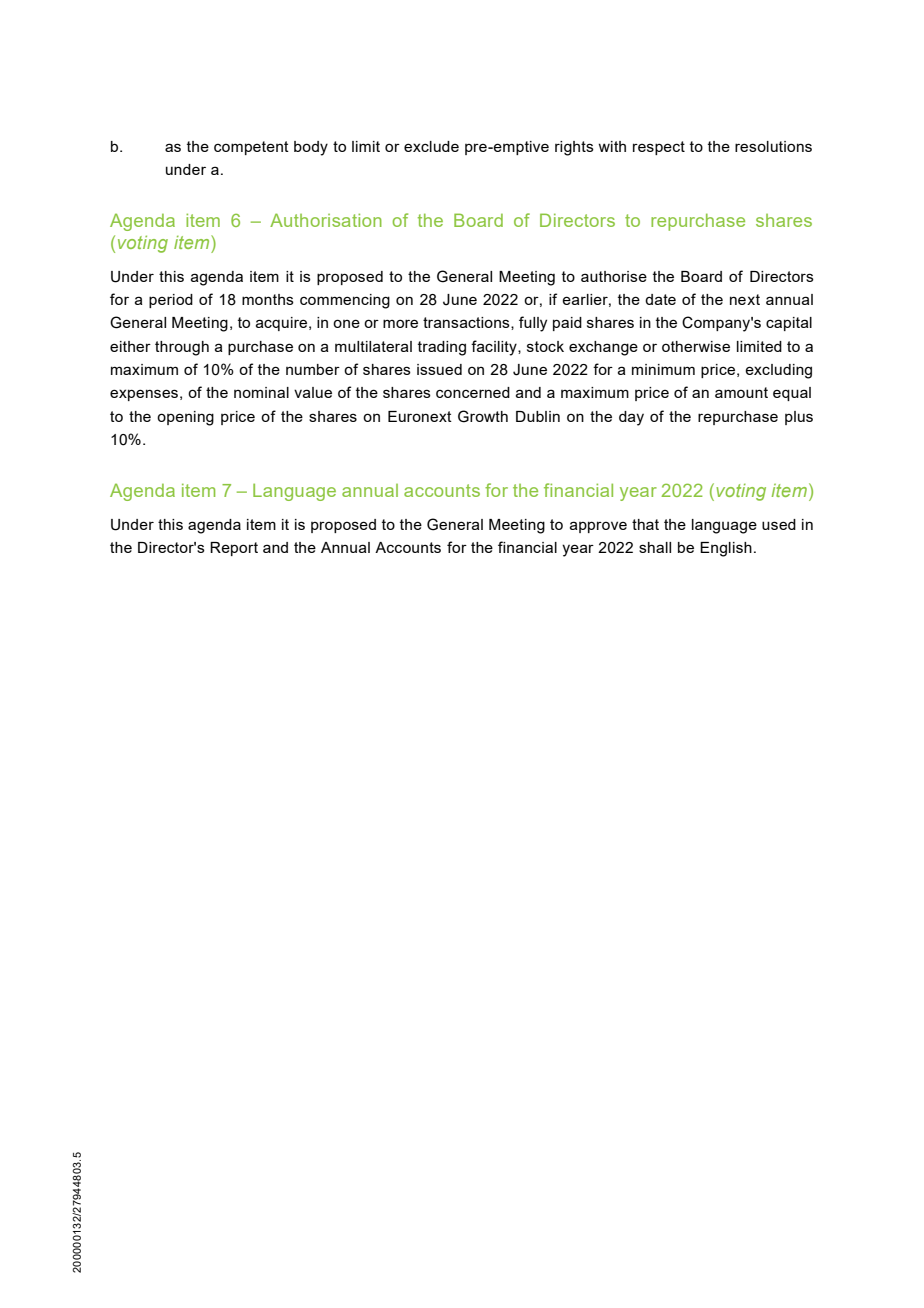 This image has width=924, height=1308. What do you see at coordinates (251, 148) in the image?
I see `competent` at bounding box center [251, 148].
